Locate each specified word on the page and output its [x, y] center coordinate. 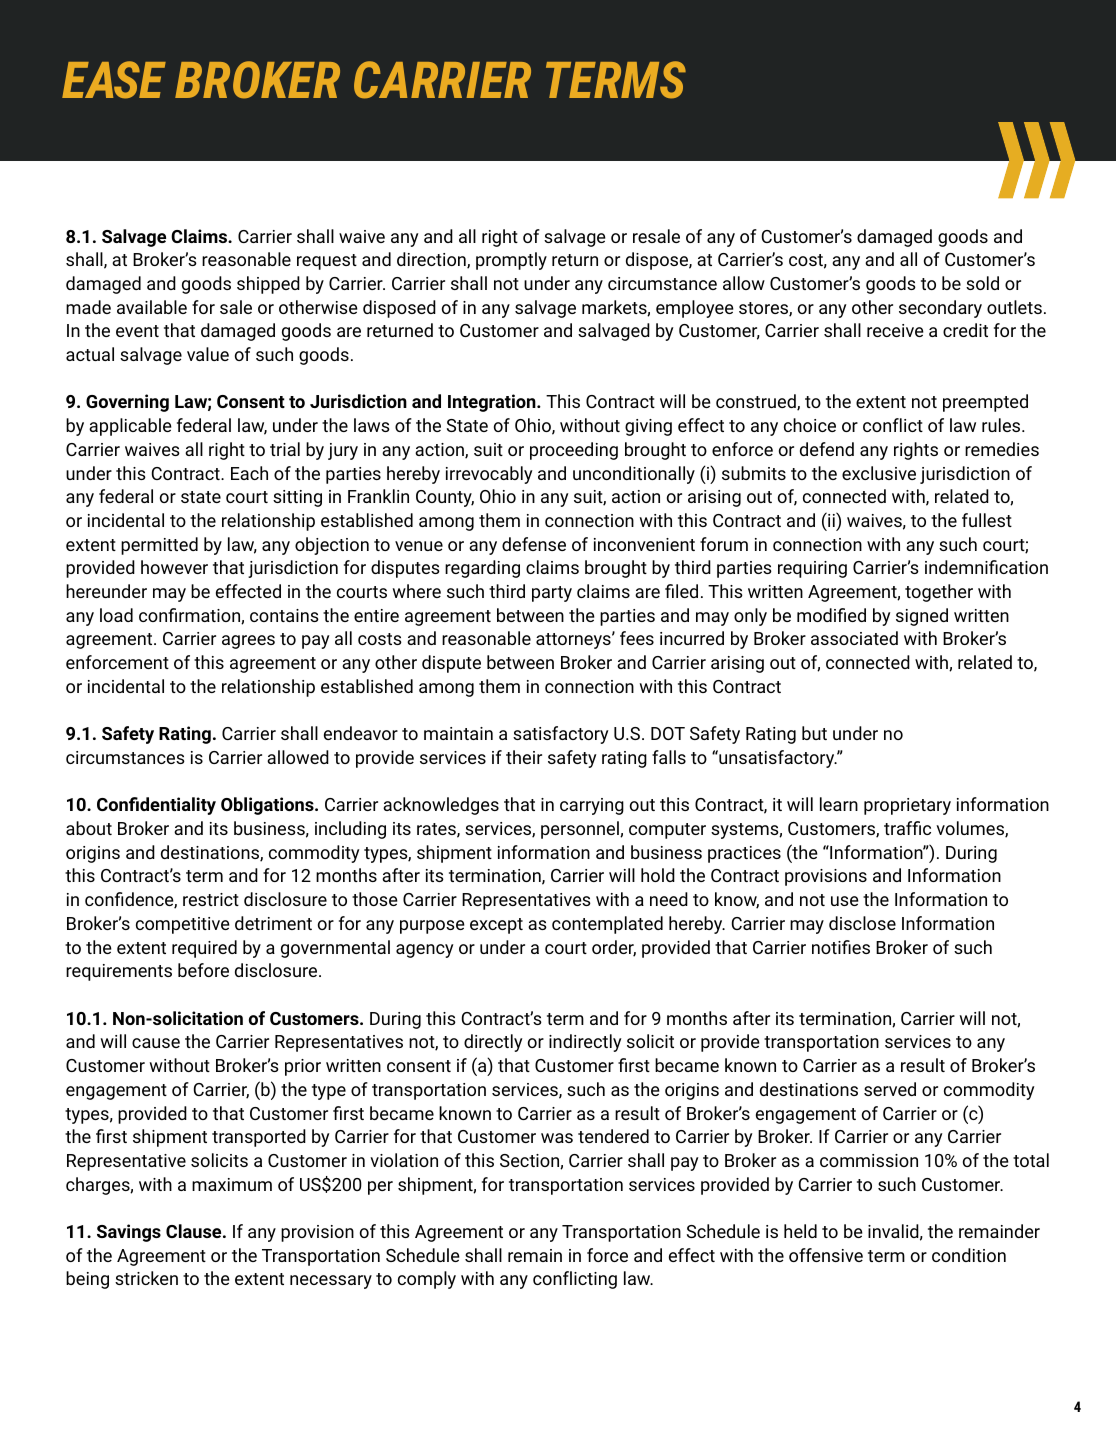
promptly [511, 261]
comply [427, 1280]
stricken [146, 1278]
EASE [114, 80]
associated [854, 638]
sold [982, 283]
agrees [248, 642]
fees [637, 638]
